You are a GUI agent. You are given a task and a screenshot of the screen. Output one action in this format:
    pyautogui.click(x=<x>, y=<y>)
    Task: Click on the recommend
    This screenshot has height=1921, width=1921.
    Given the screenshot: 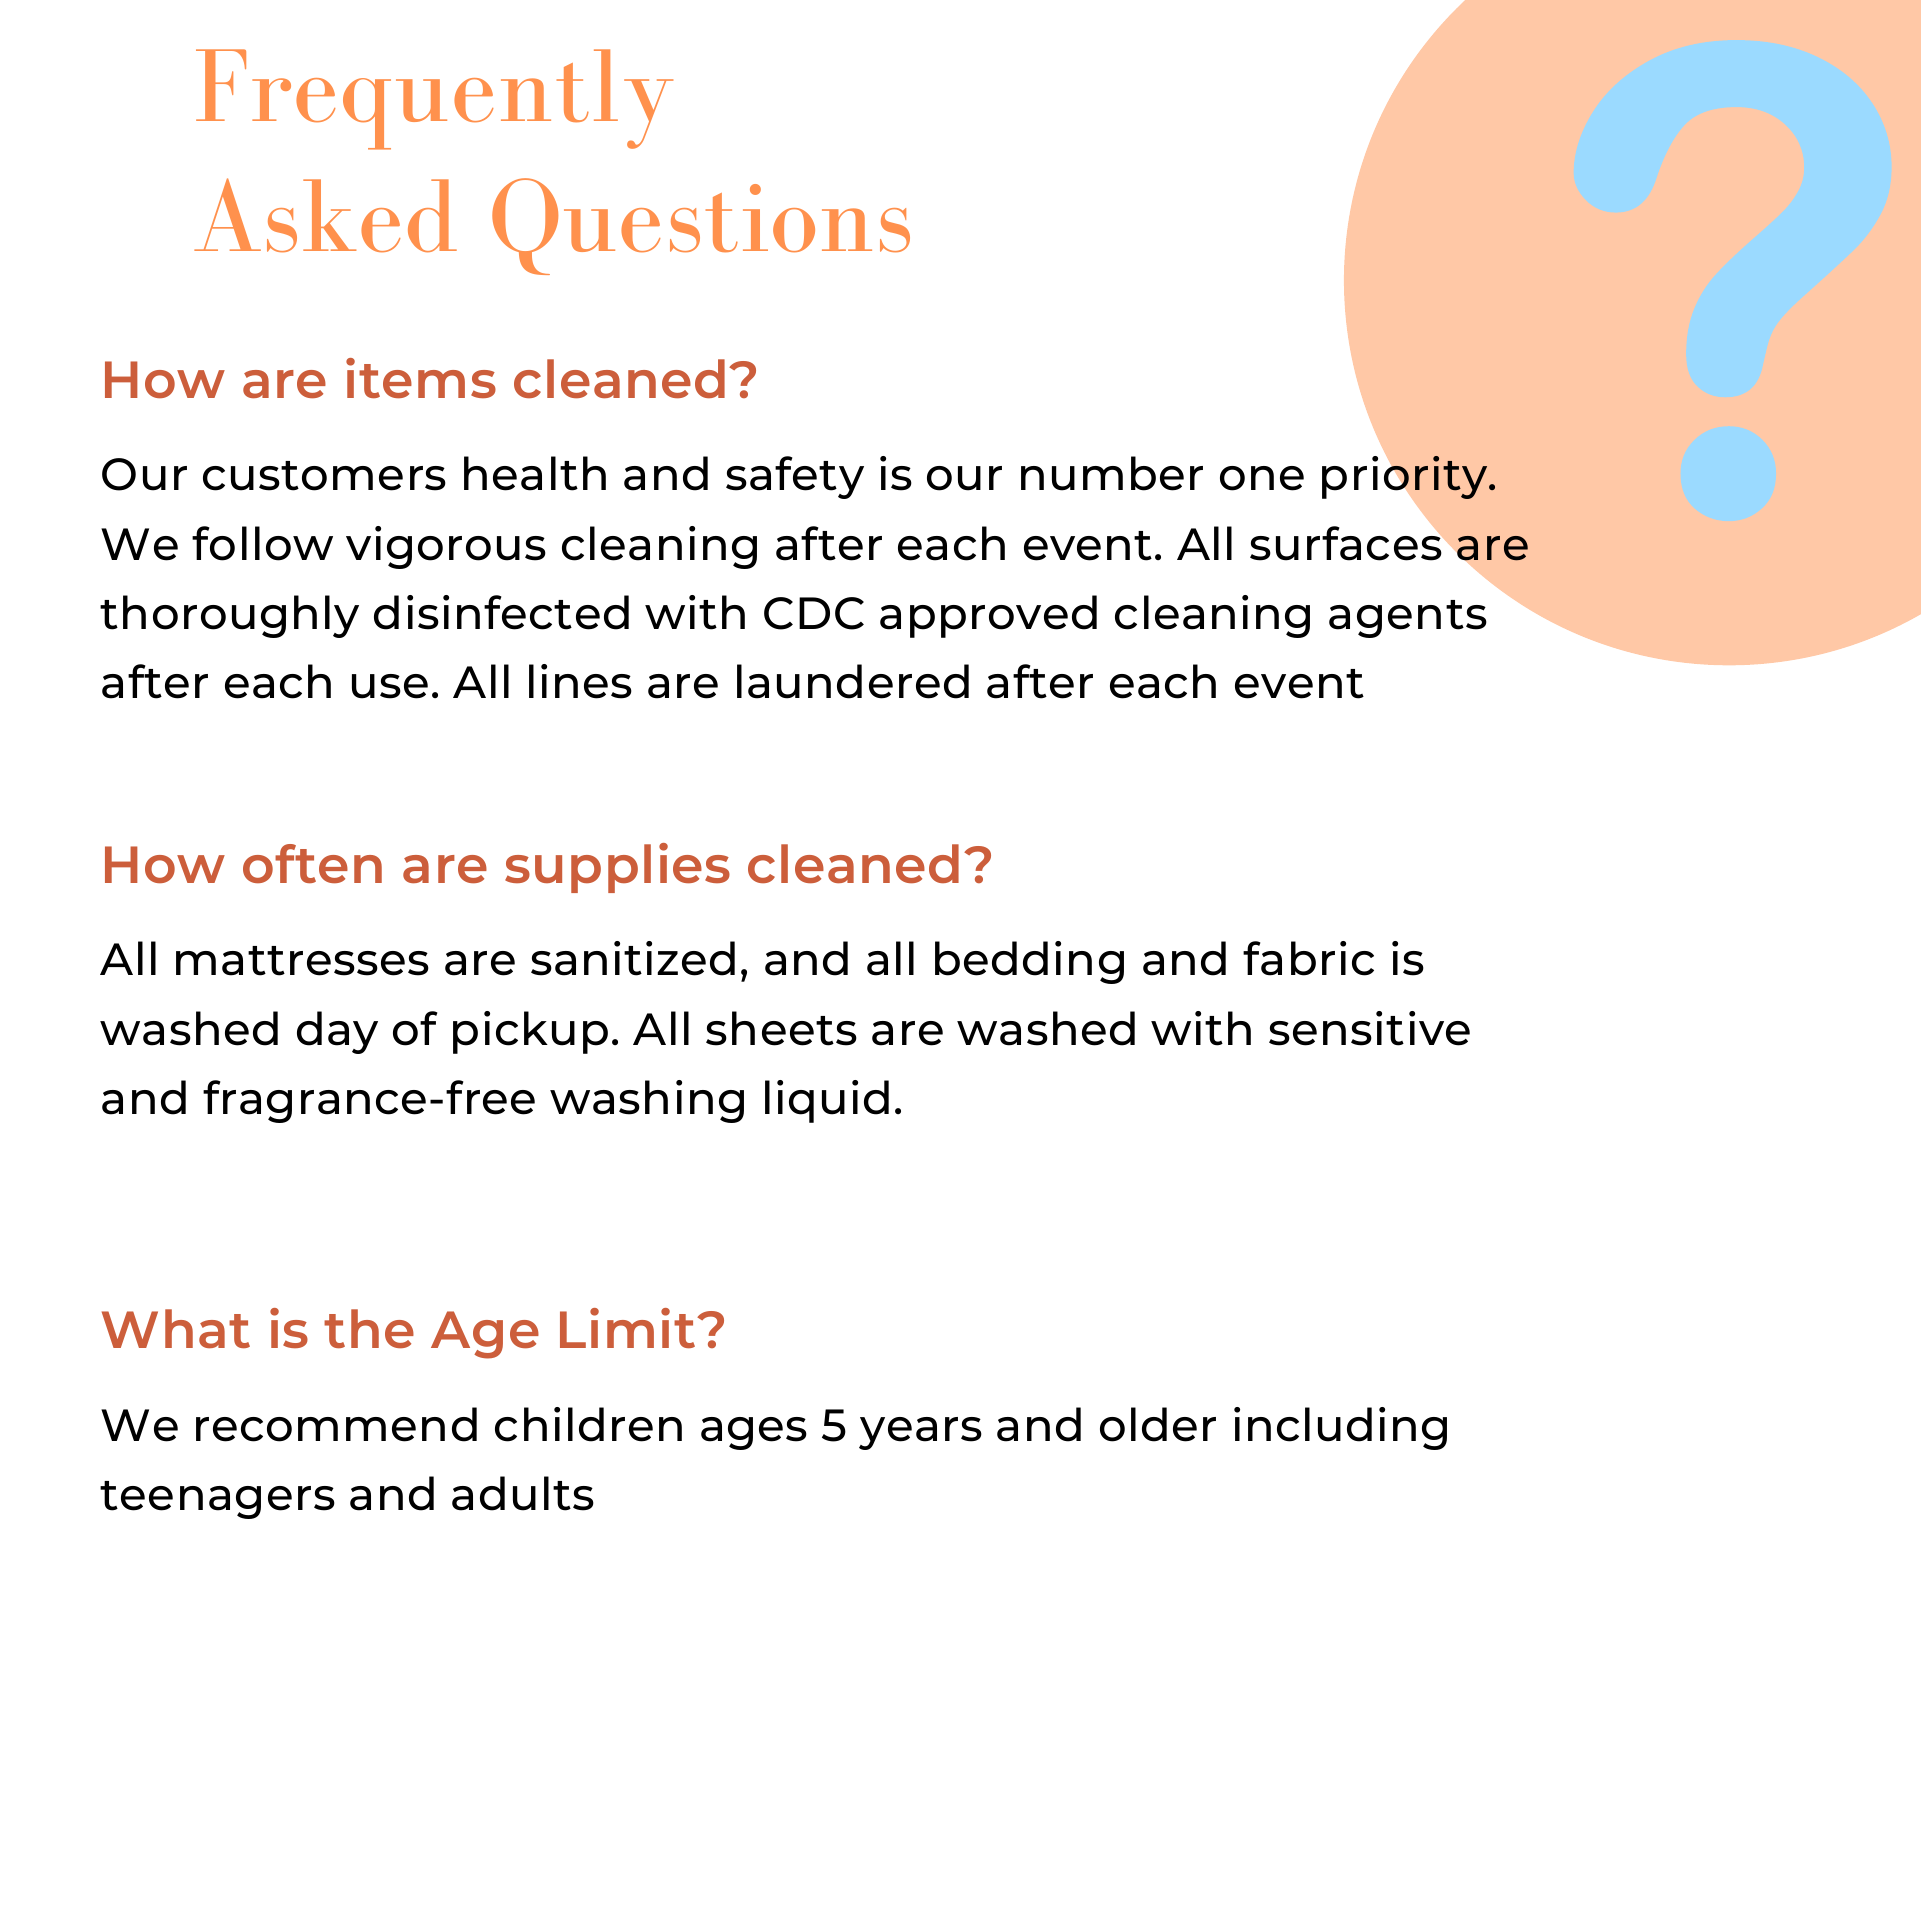 What is the action you would take?
    pyautogui.click(x=336, y=1424)
